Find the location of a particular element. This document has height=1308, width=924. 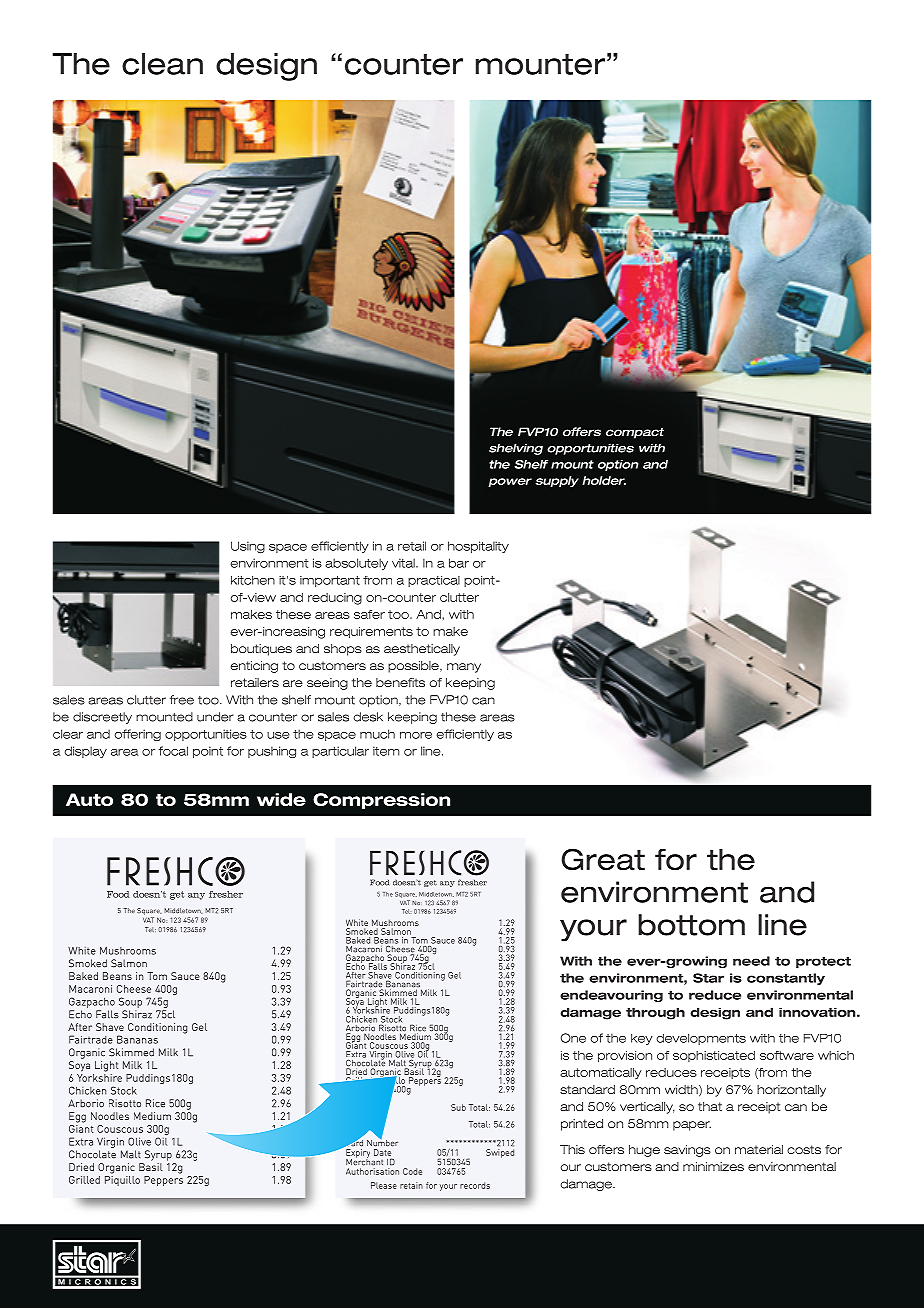

shelving is located at coordinates (516, 449).
